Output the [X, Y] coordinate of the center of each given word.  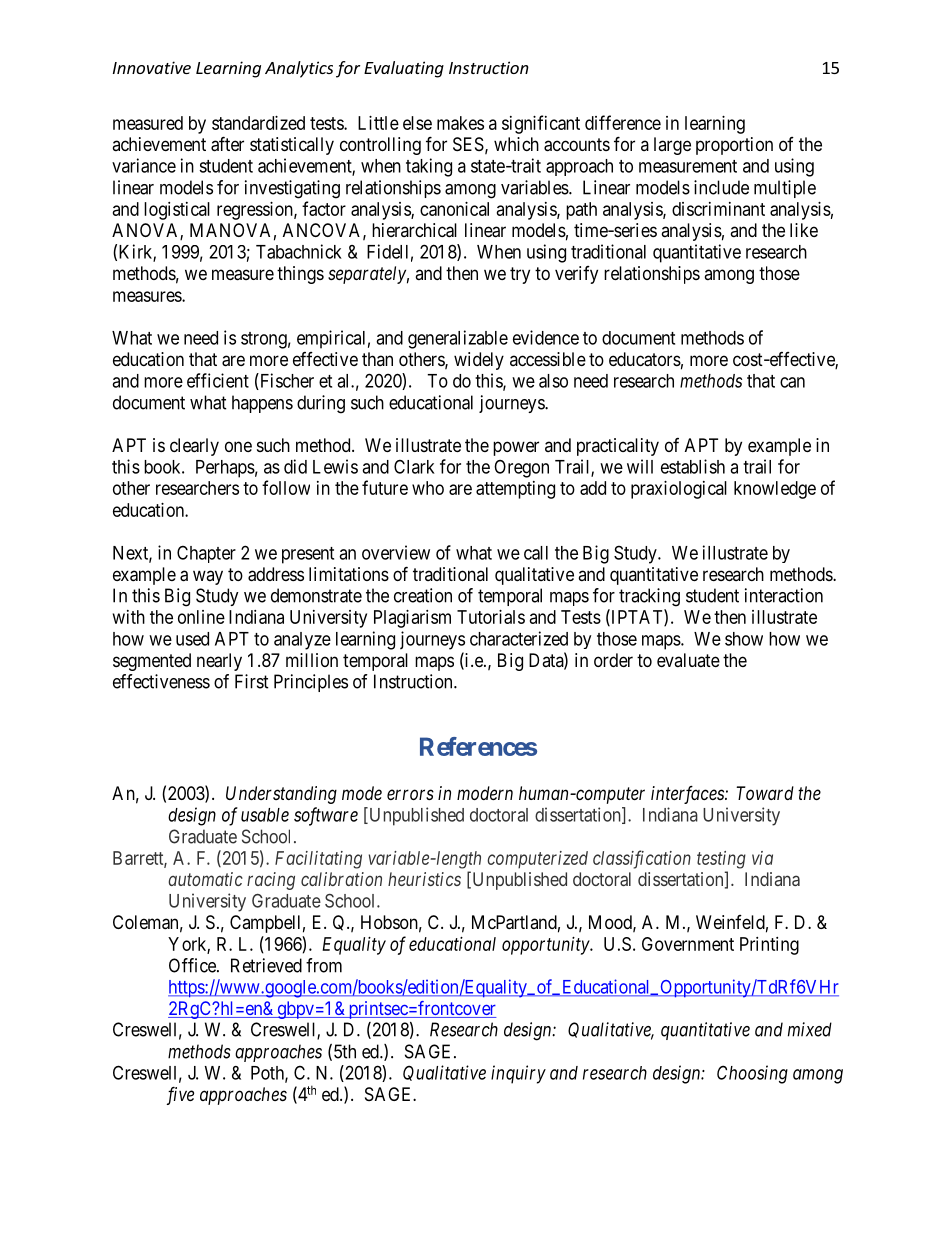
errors [410, 794]
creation [423, 595]
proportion [734, 146]
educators [645, 359]
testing [721, 860]
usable [265, 815]
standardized [258, 123]
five [180, 1096]
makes [460, 123]
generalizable [458, 339]
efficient [218, 380]
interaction [784, 595]
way [208, 577]
